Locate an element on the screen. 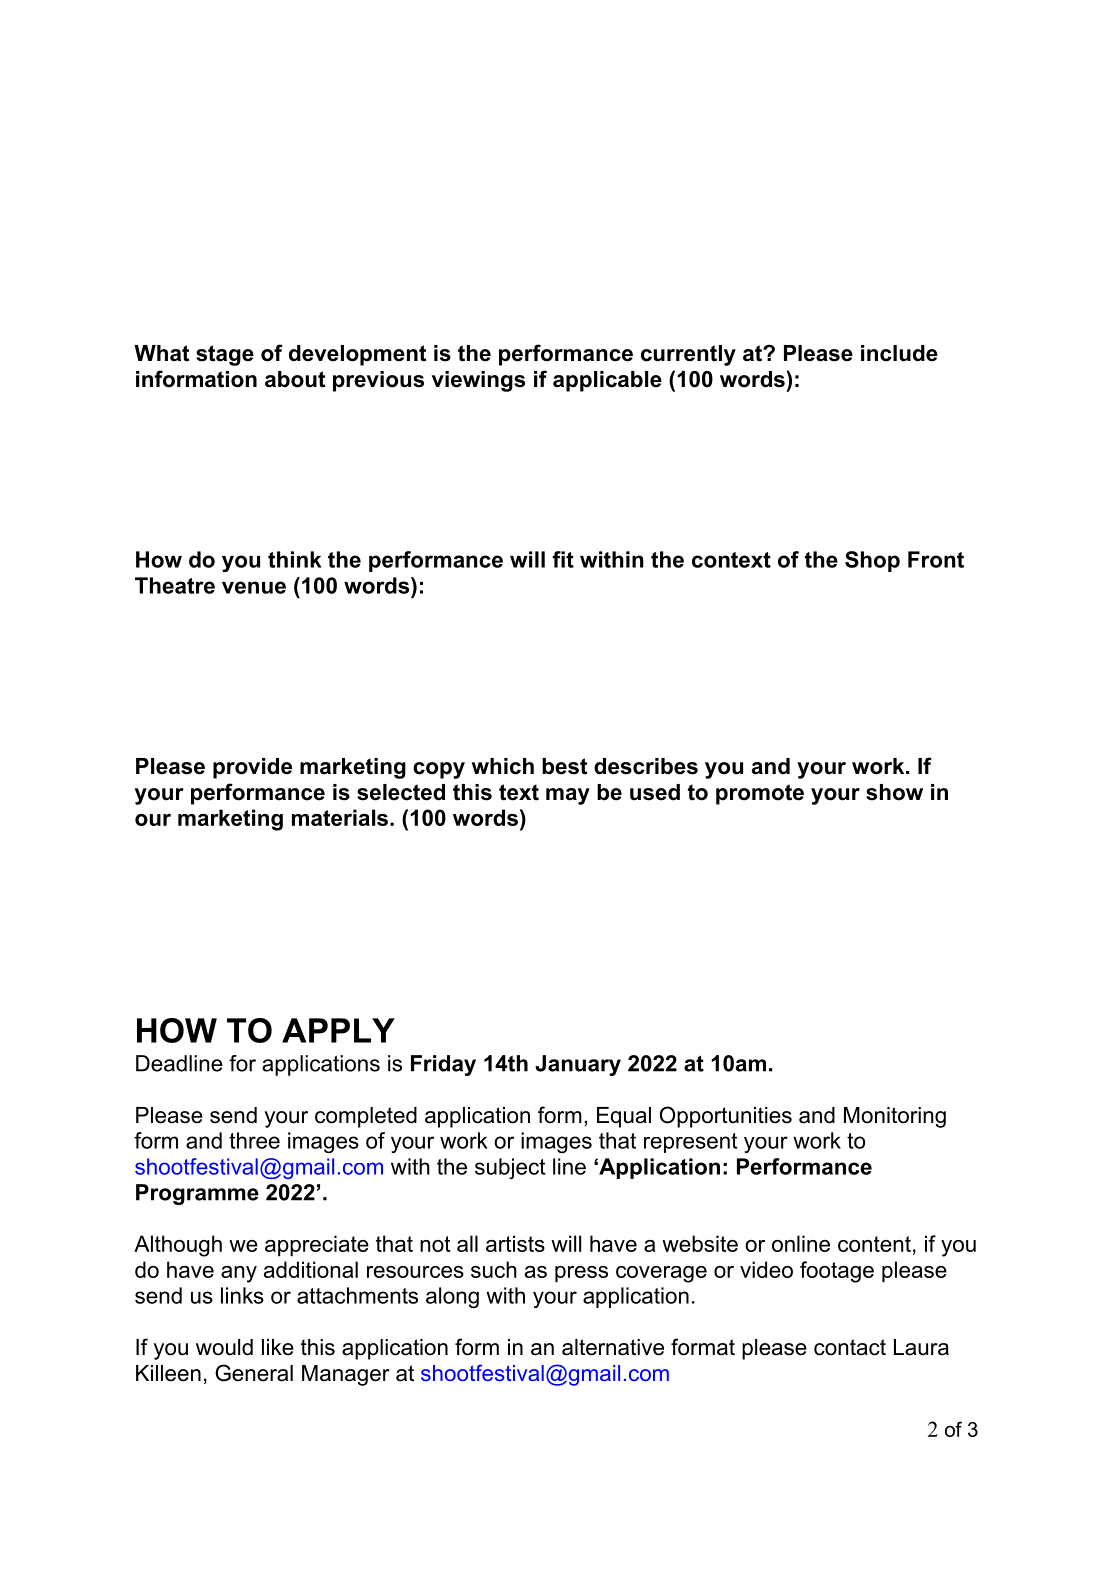  like is located at coordinates (278, 1347).
